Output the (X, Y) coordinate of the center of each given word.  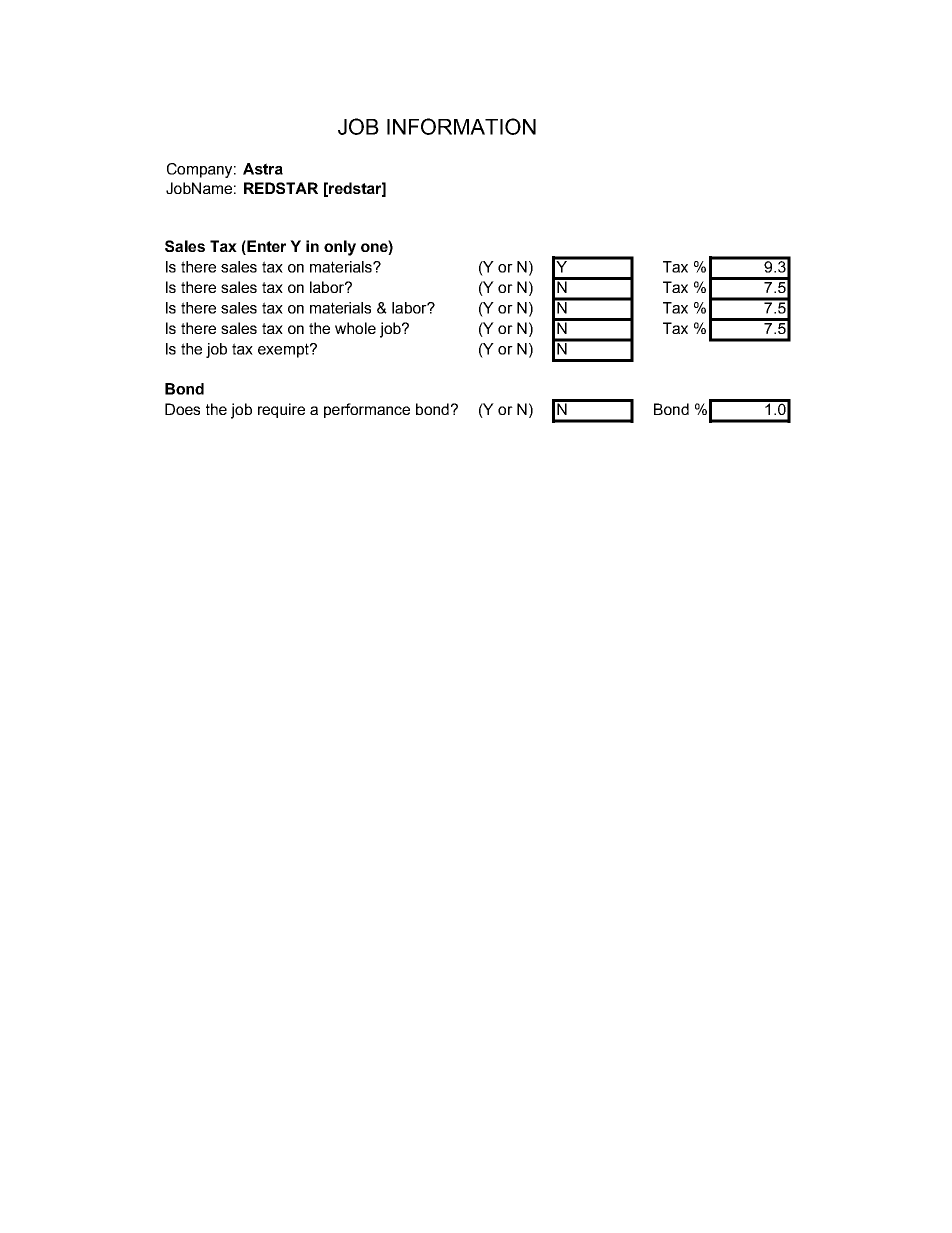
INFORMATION (461, 126)
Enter (265, 246)
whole (355, 328)
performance (367, 410)
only (340, 248)
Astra (263, 169)
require (281, 410)
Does (182, 409)
